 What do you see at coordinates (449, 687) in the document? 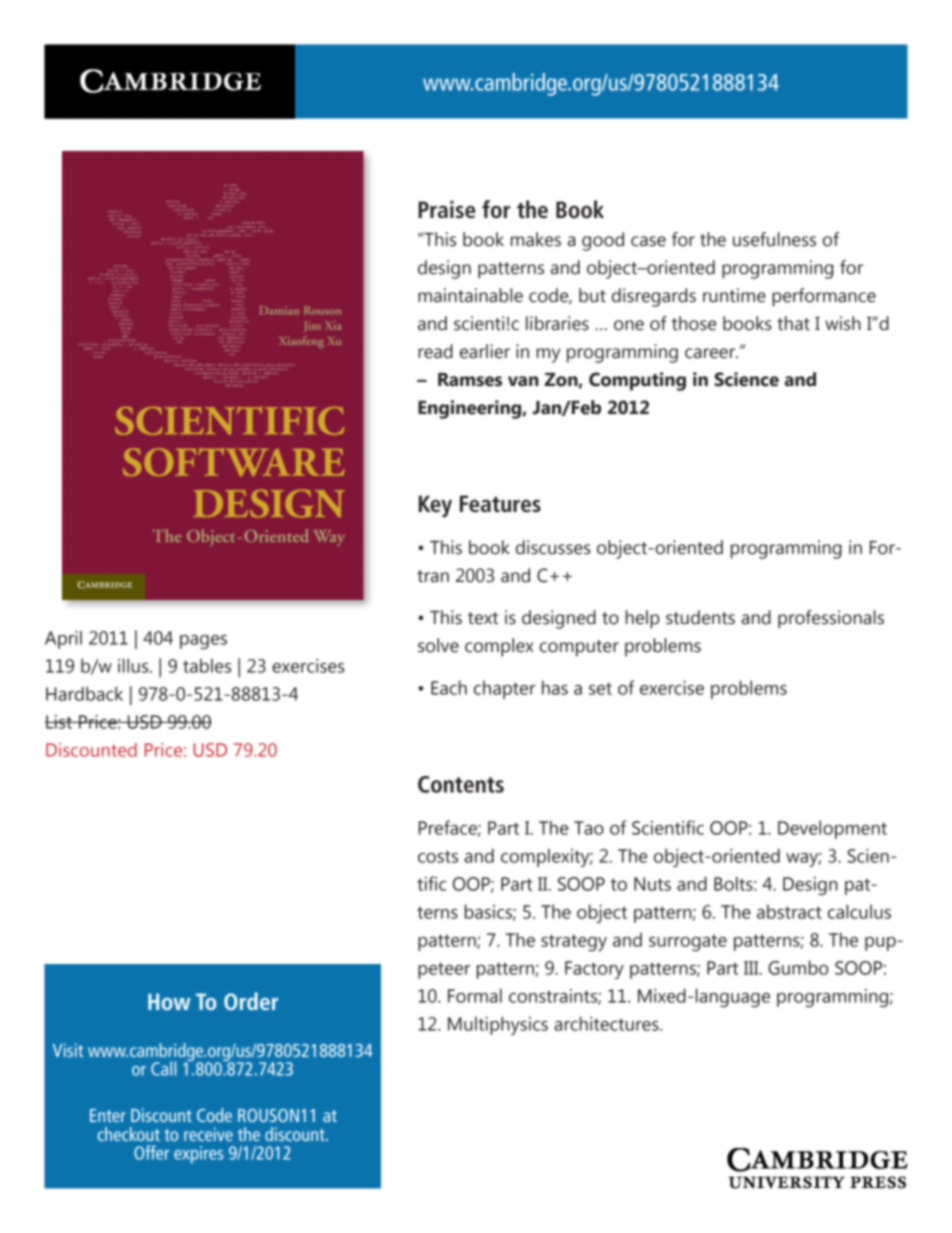
I see `Each` at bounding box center [449, 687].
